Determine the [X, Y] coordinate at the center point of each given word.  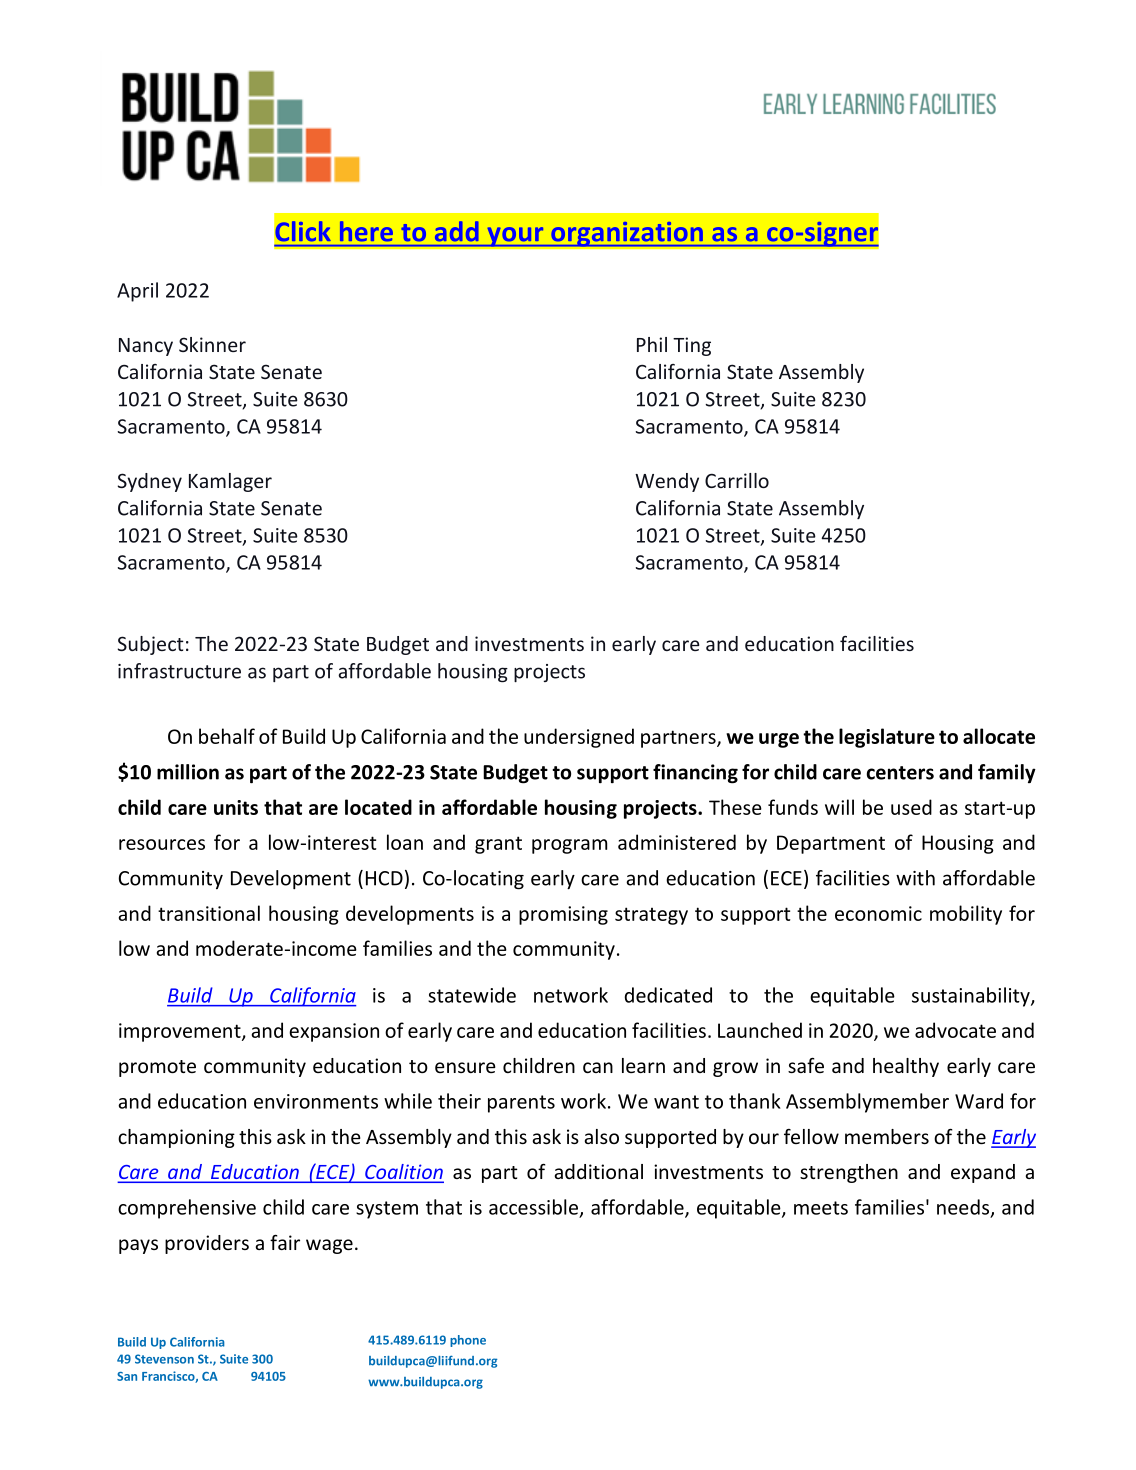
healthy [906, 1067]
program [569, 846]
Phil [652, 344]
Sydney [150, 482]
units [236, 807]
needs [963, 1207]
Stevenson [164, 1359]
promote [157, 1068]
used [911, 807]
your [515, 237]
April [137, 292]
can [598, 1067]
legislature [887, 738]
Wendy [667, 482]
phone [468, 1341]
